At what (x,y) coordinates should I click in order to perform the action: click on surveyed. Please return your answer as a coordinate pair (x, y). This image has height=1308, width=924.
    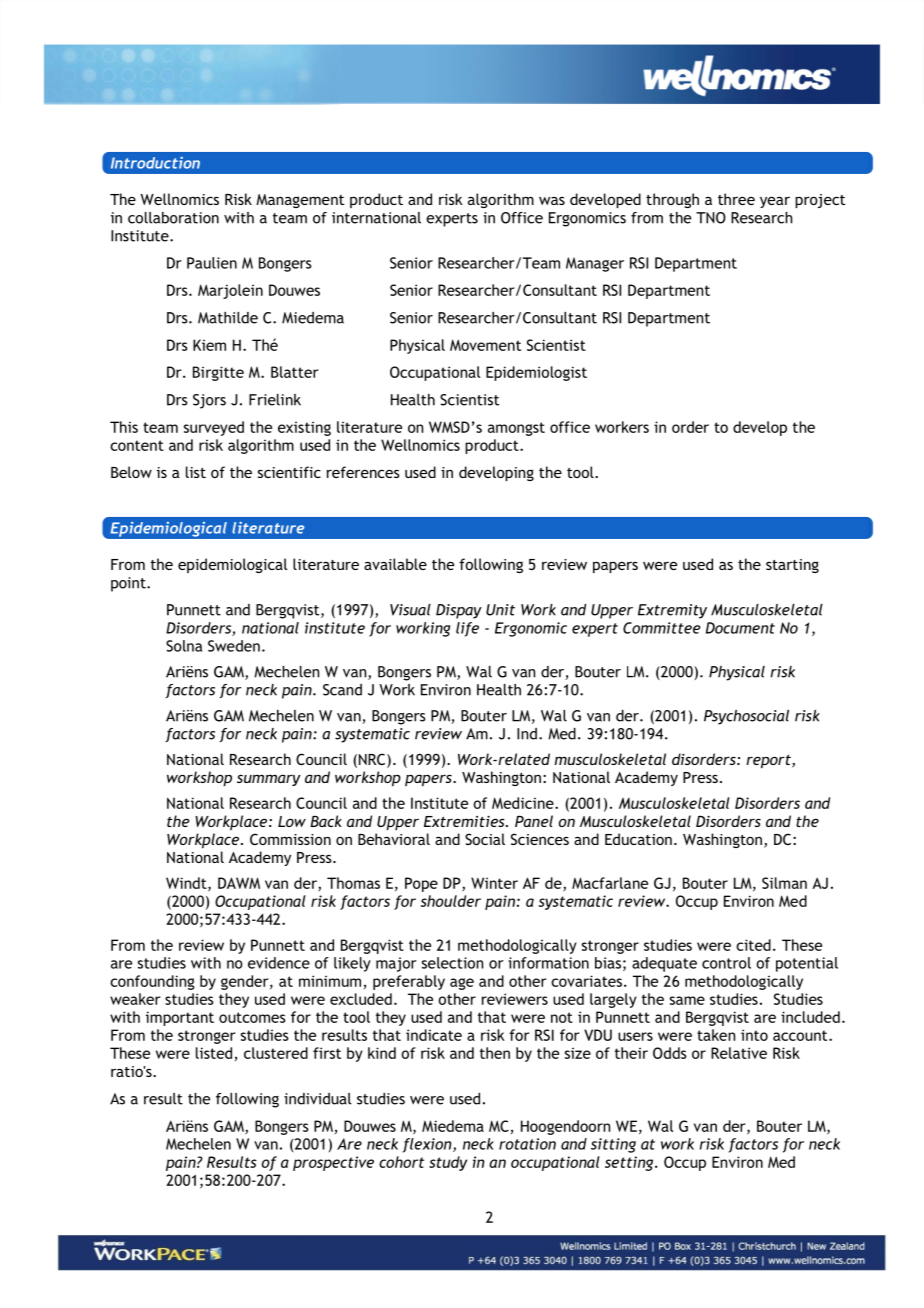
    Looking at the image, I should click on (214, 428).
